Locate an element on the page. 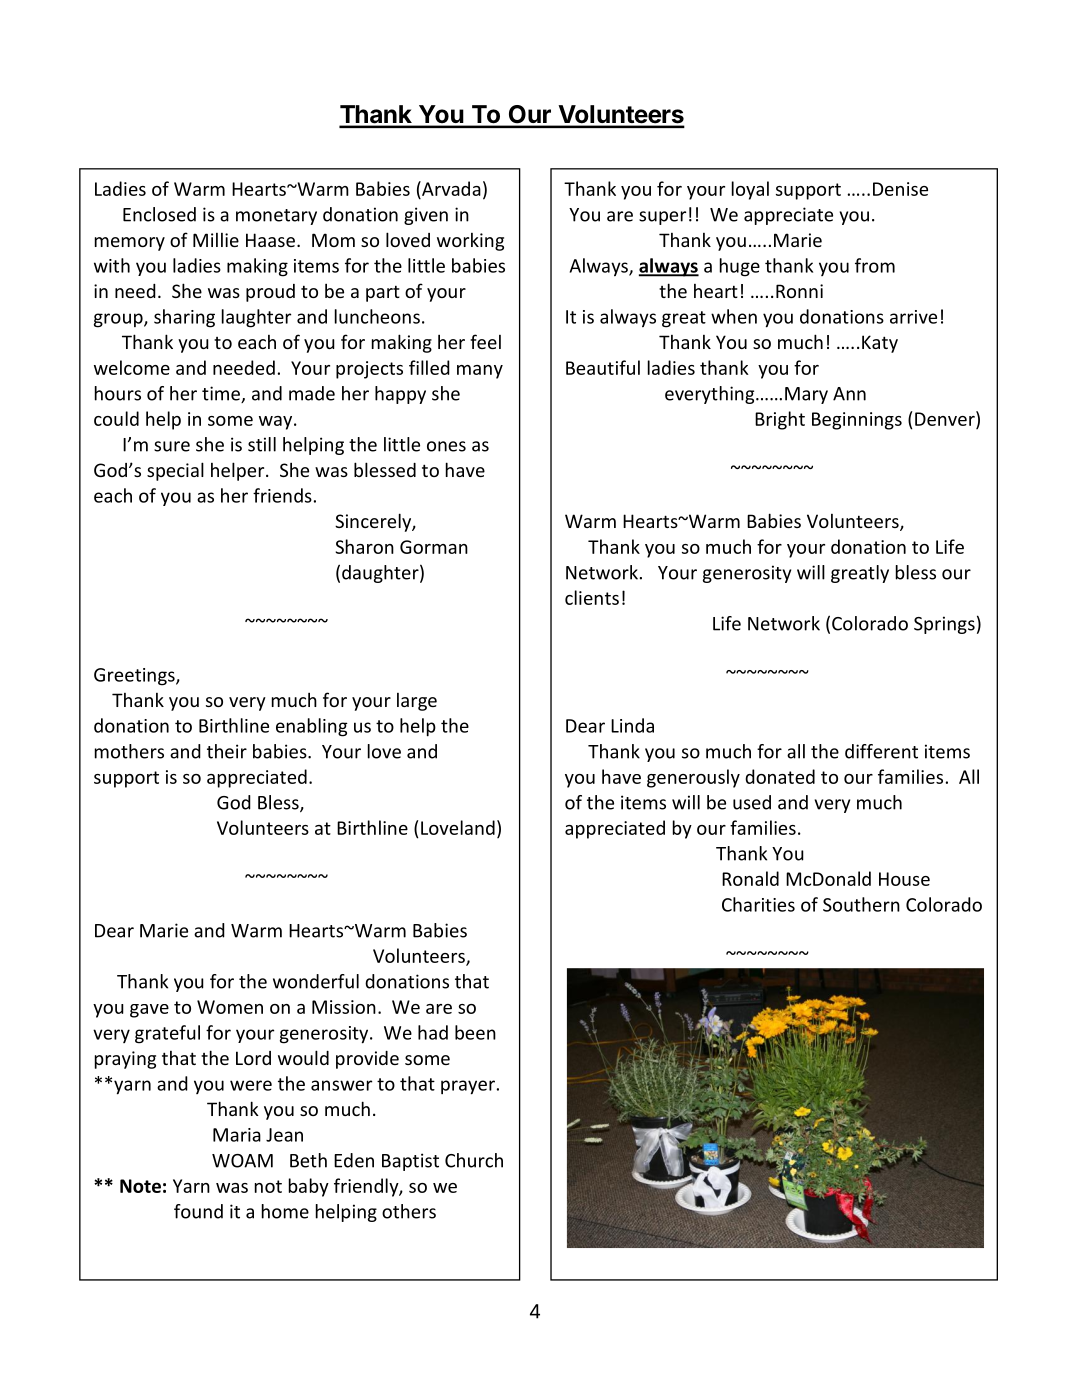 The width and height of the document is (1068, 1382). Denise is located at coordinates (900, 189).
